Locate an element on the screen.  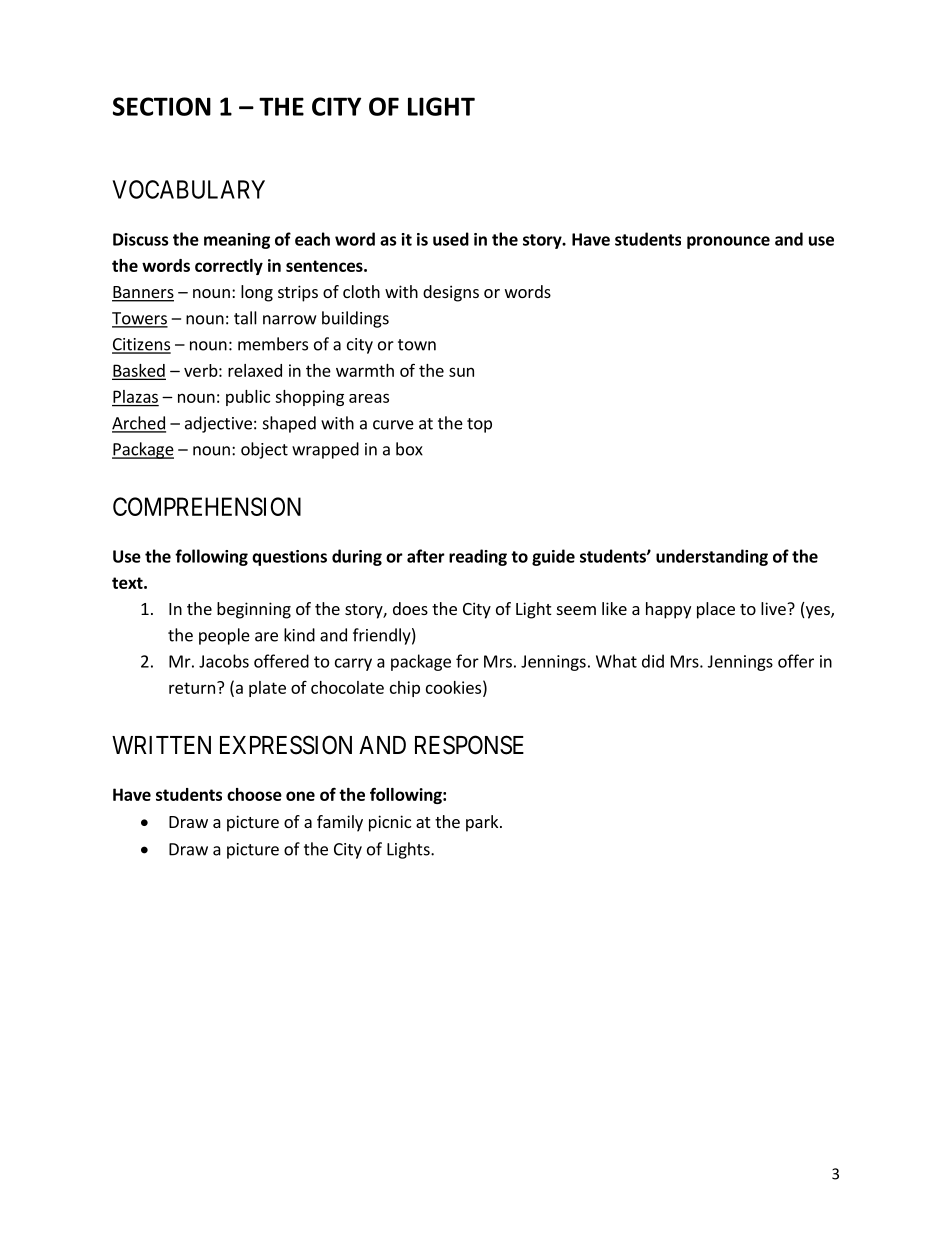
RESPONSE is located at coordinates (469, 745).
